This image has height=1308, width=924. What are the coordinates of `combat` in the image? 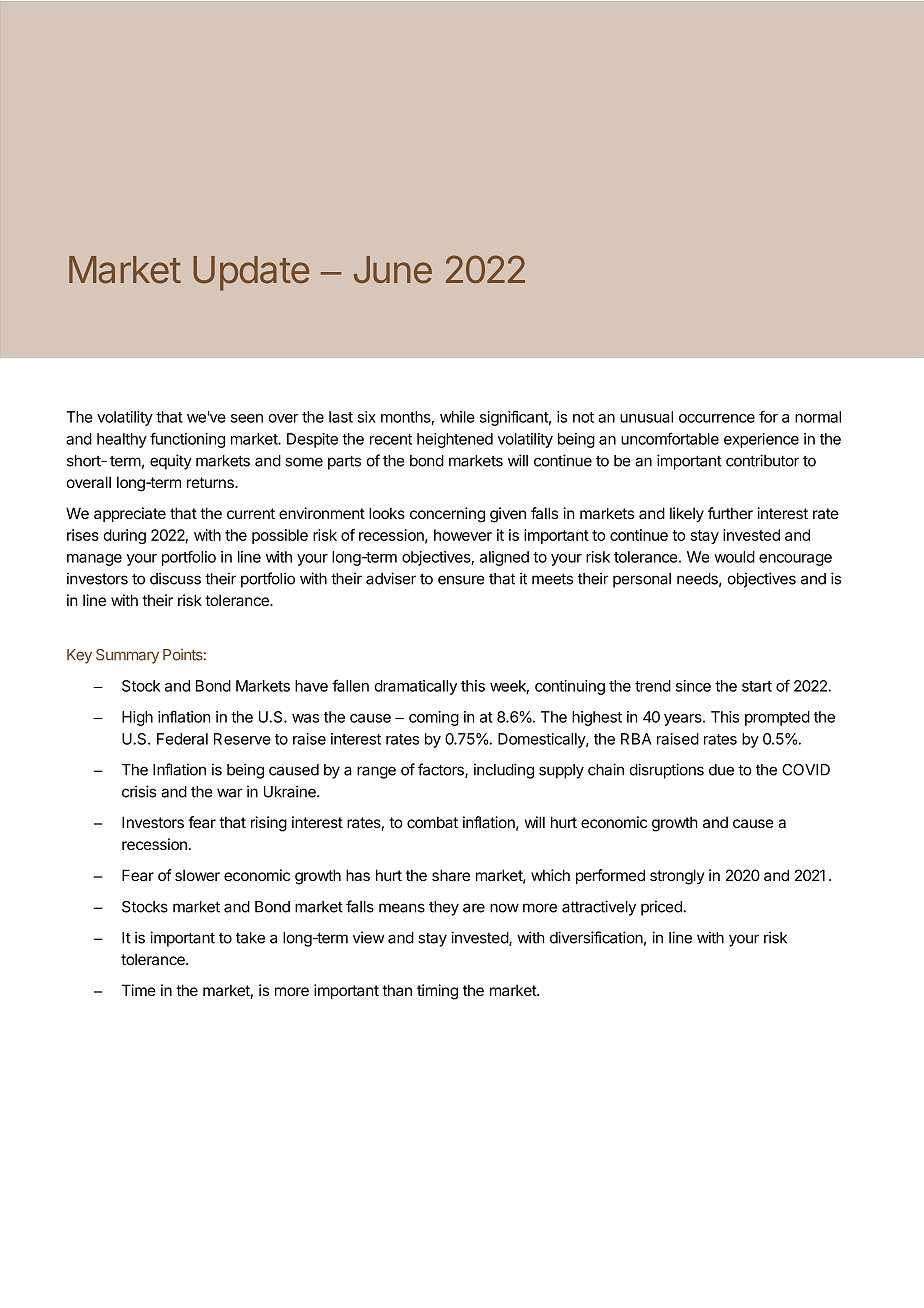 It's located at (432, 822).
